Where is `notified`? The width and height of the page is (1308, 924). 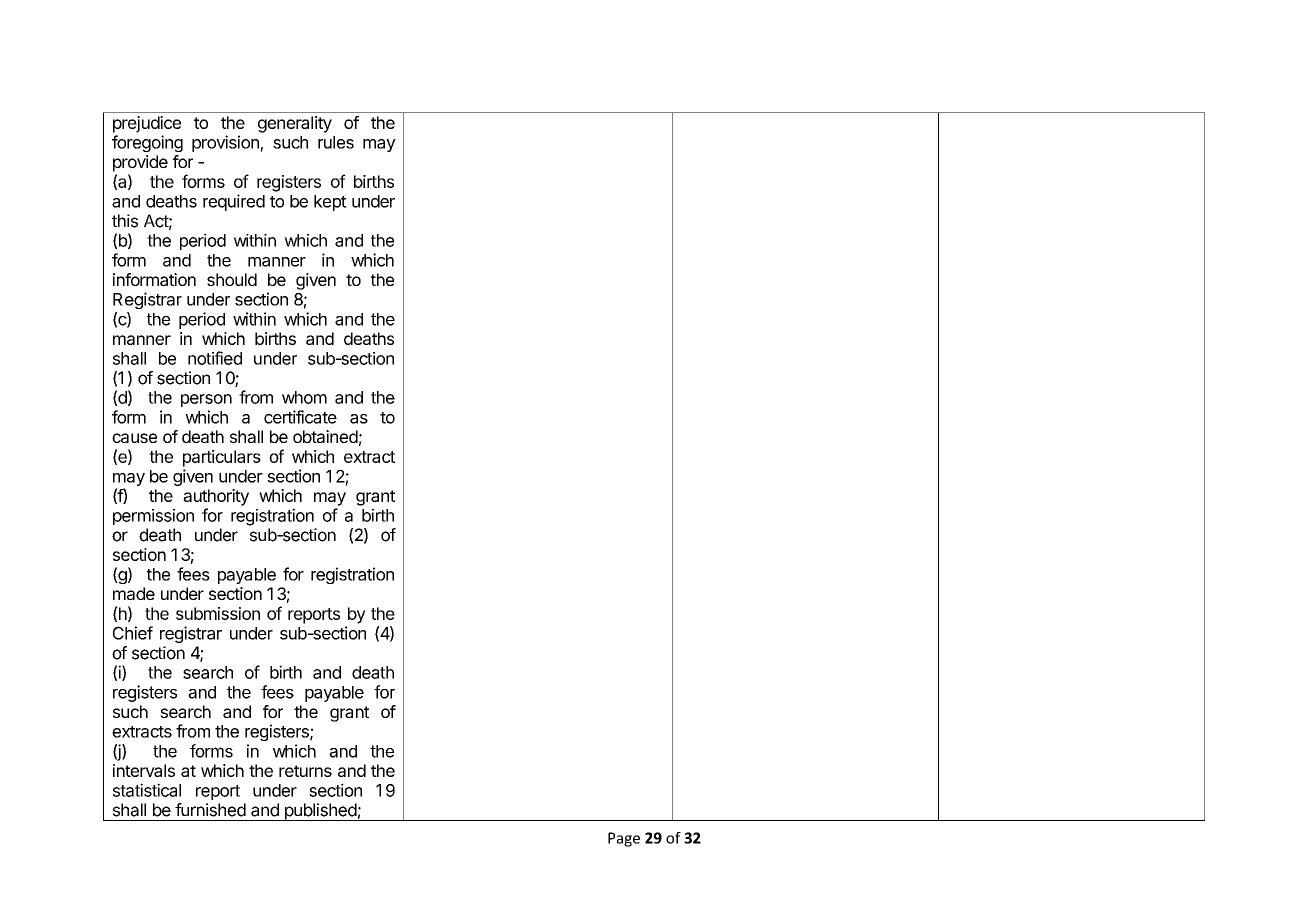
notified is located at coordinates (215, 358).
